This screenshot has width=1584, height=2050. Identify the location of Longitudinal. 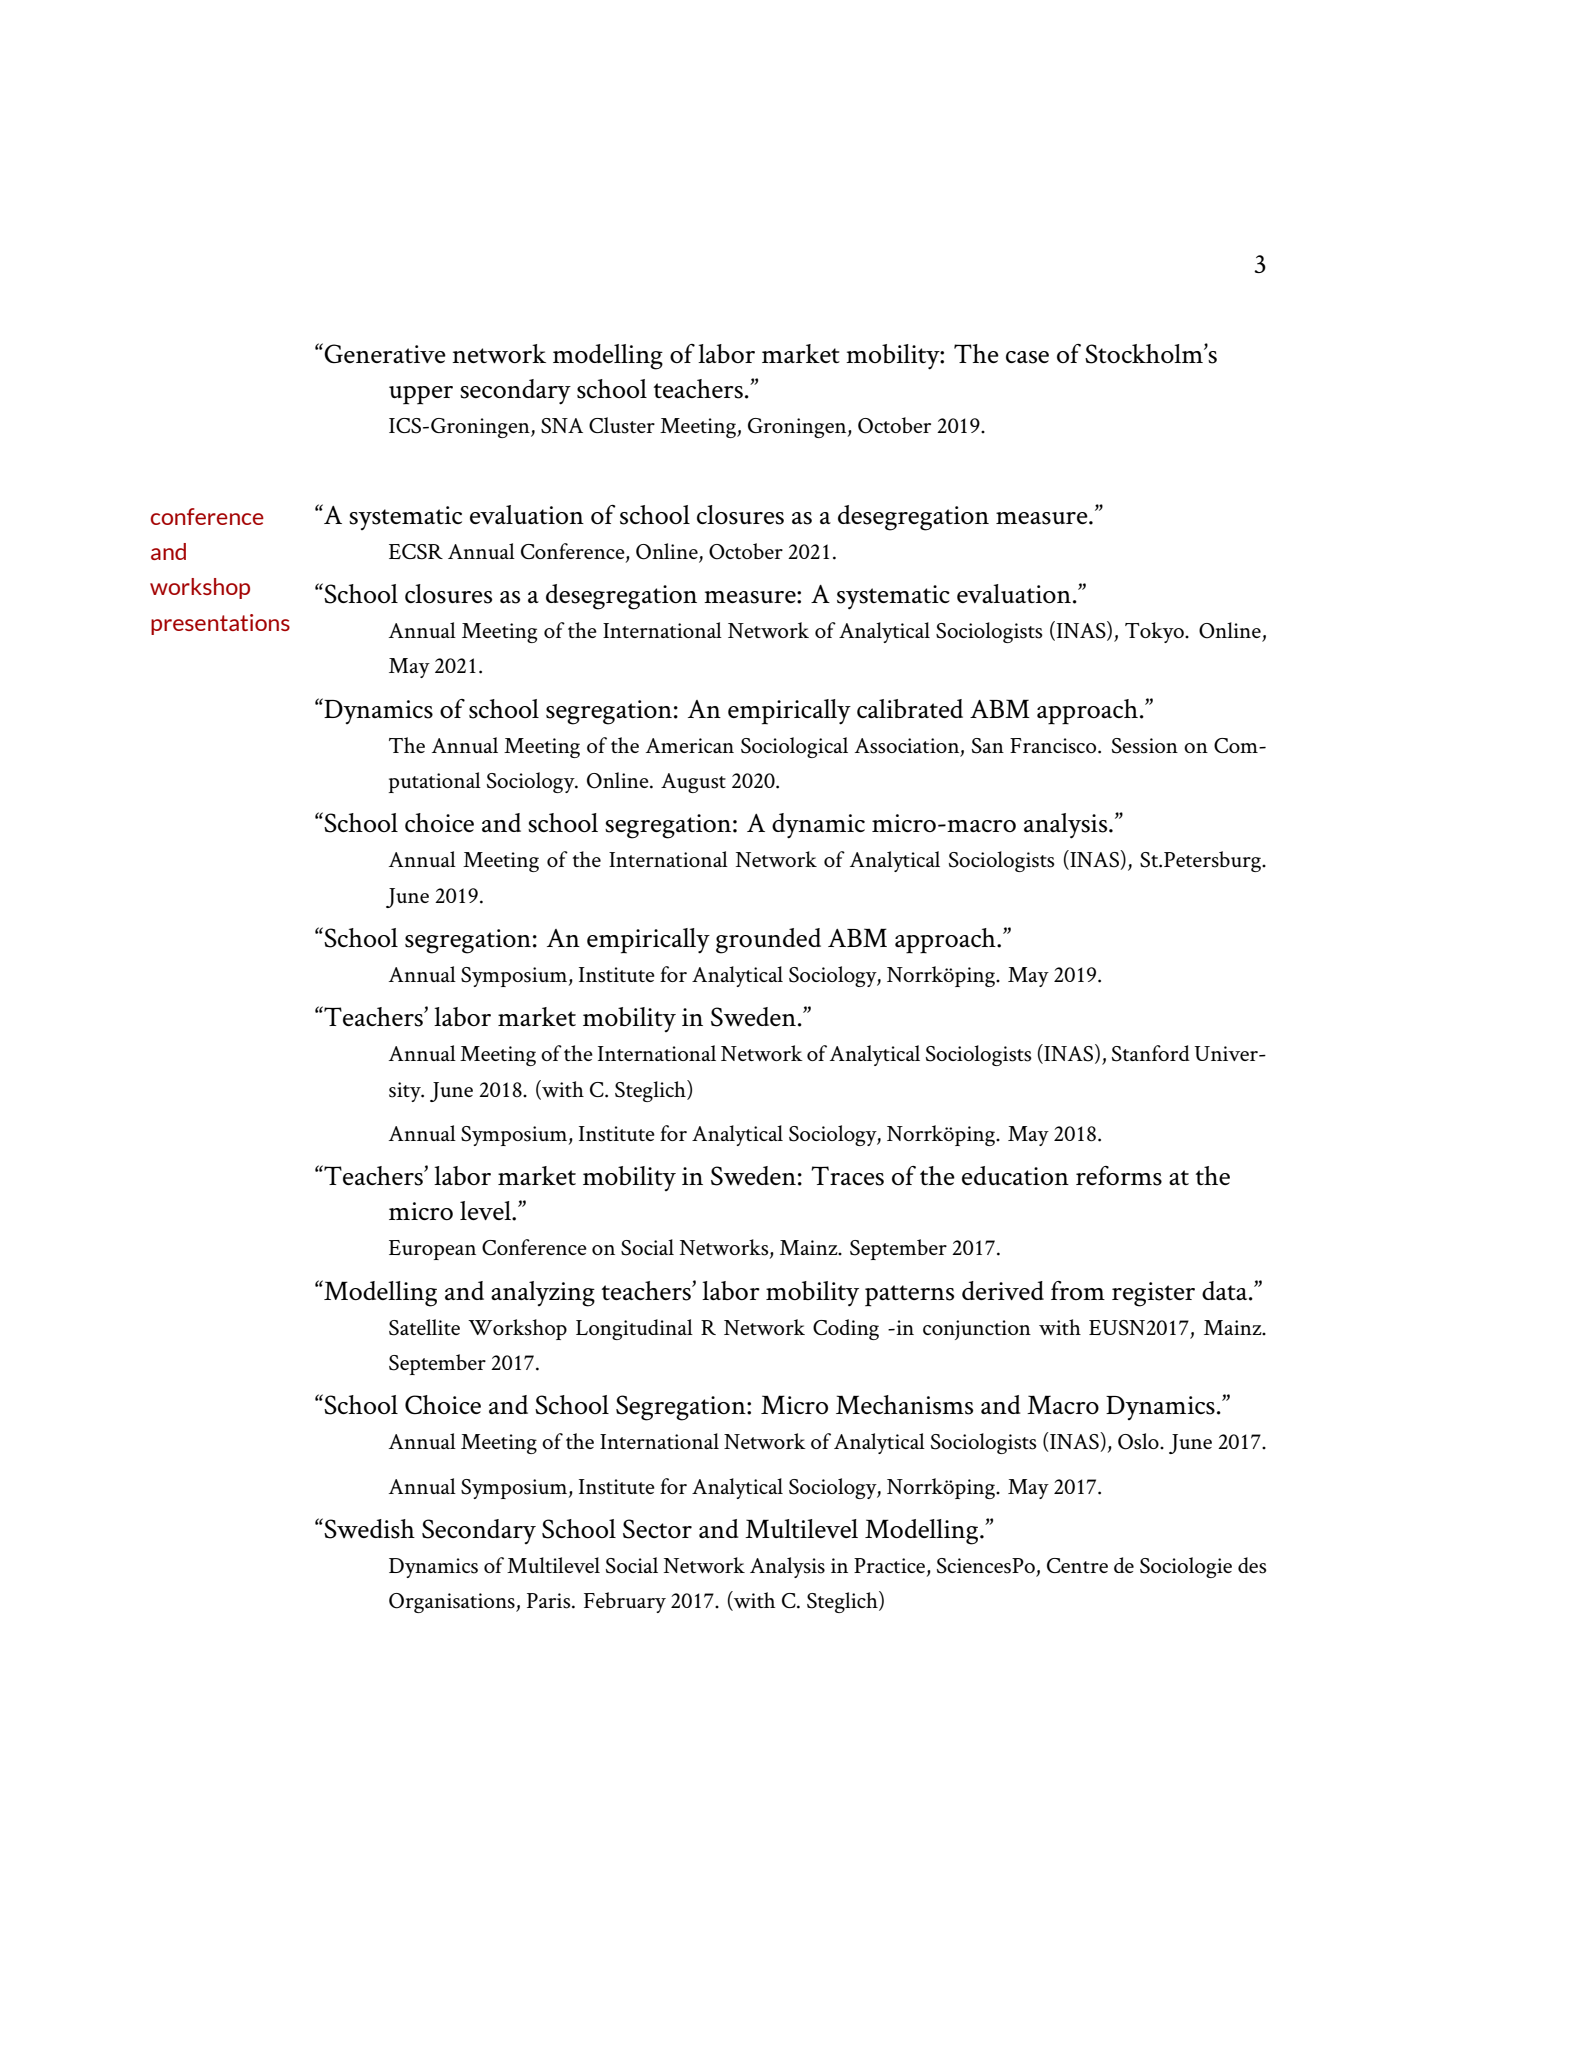
(634, 1329).
